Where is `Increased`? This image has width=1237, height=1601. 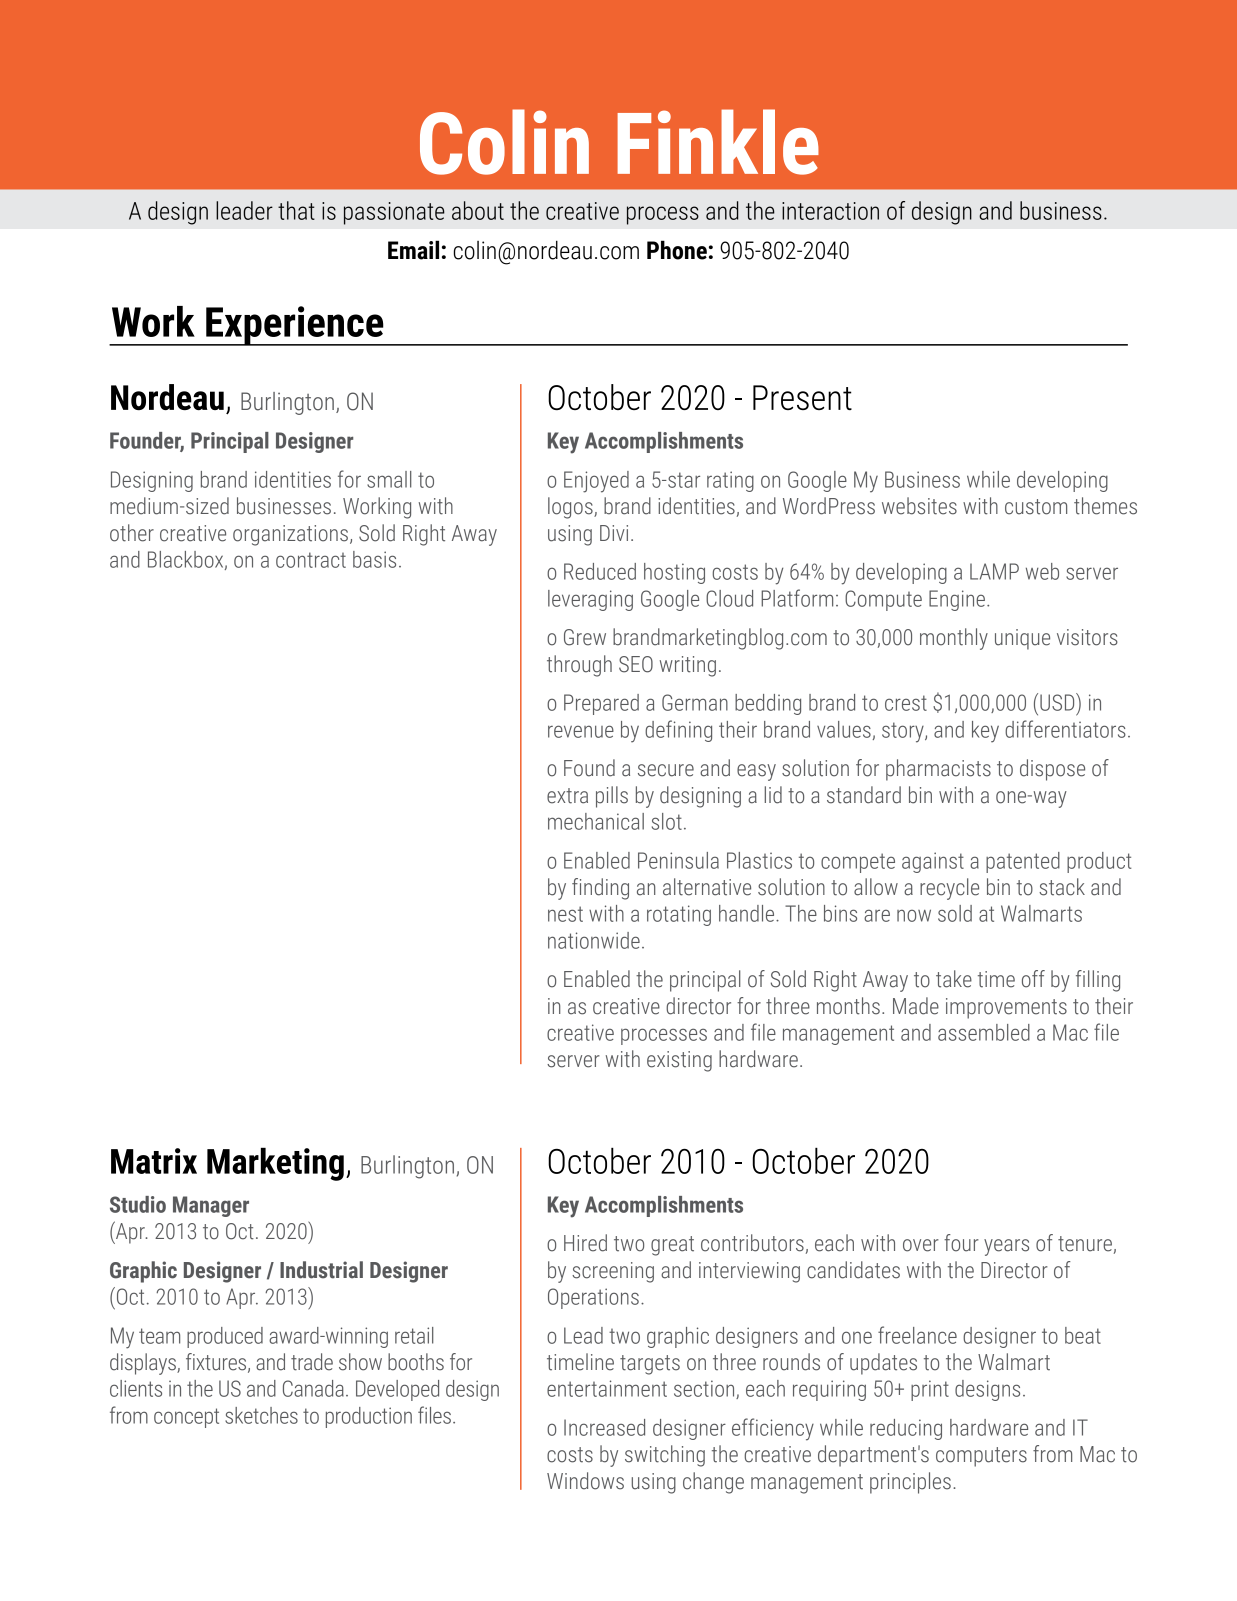
Increased is located at coordinates (604, 1427).
